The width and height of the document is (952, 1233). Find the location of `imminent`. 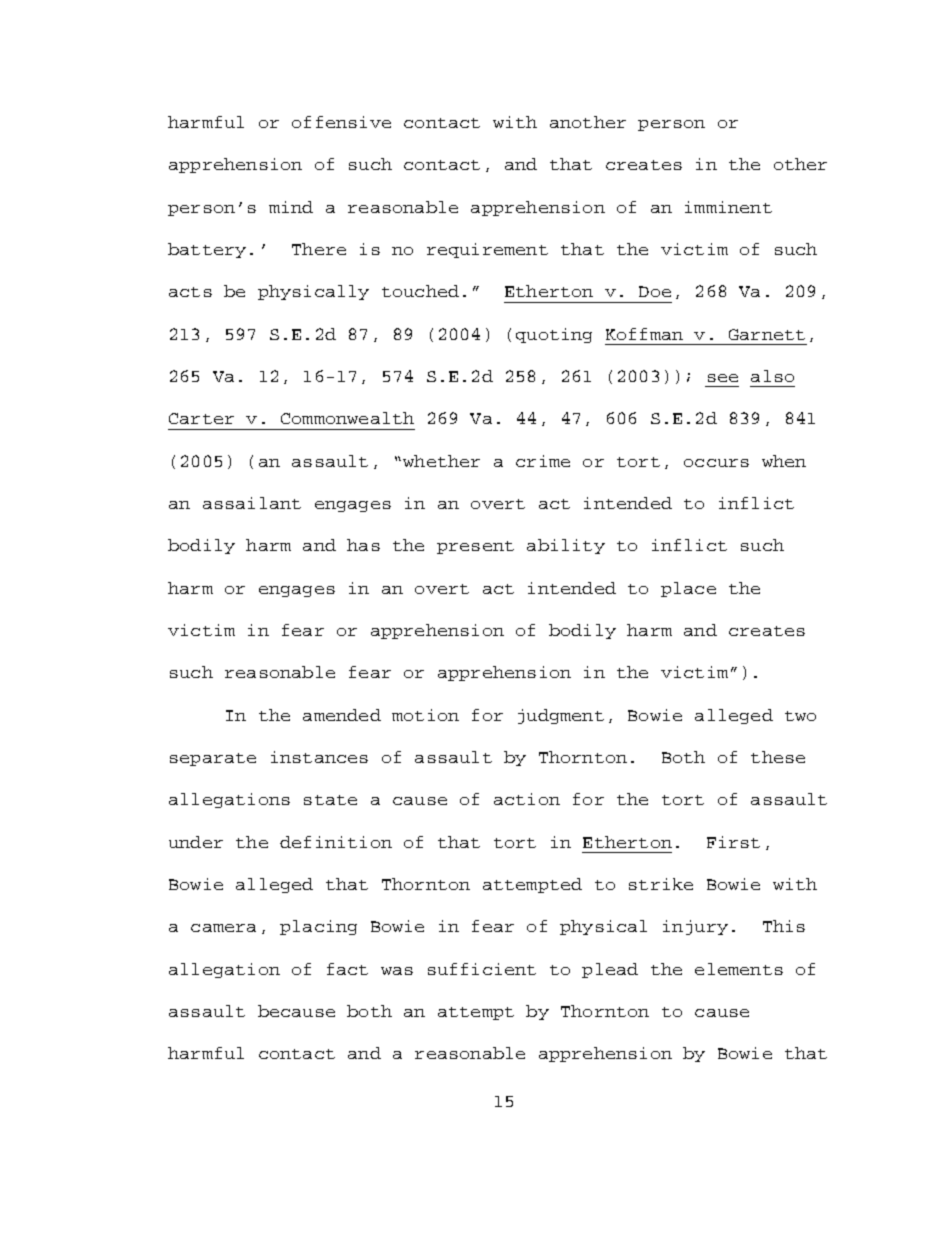

imminent is located at coordinates (728, 207).
